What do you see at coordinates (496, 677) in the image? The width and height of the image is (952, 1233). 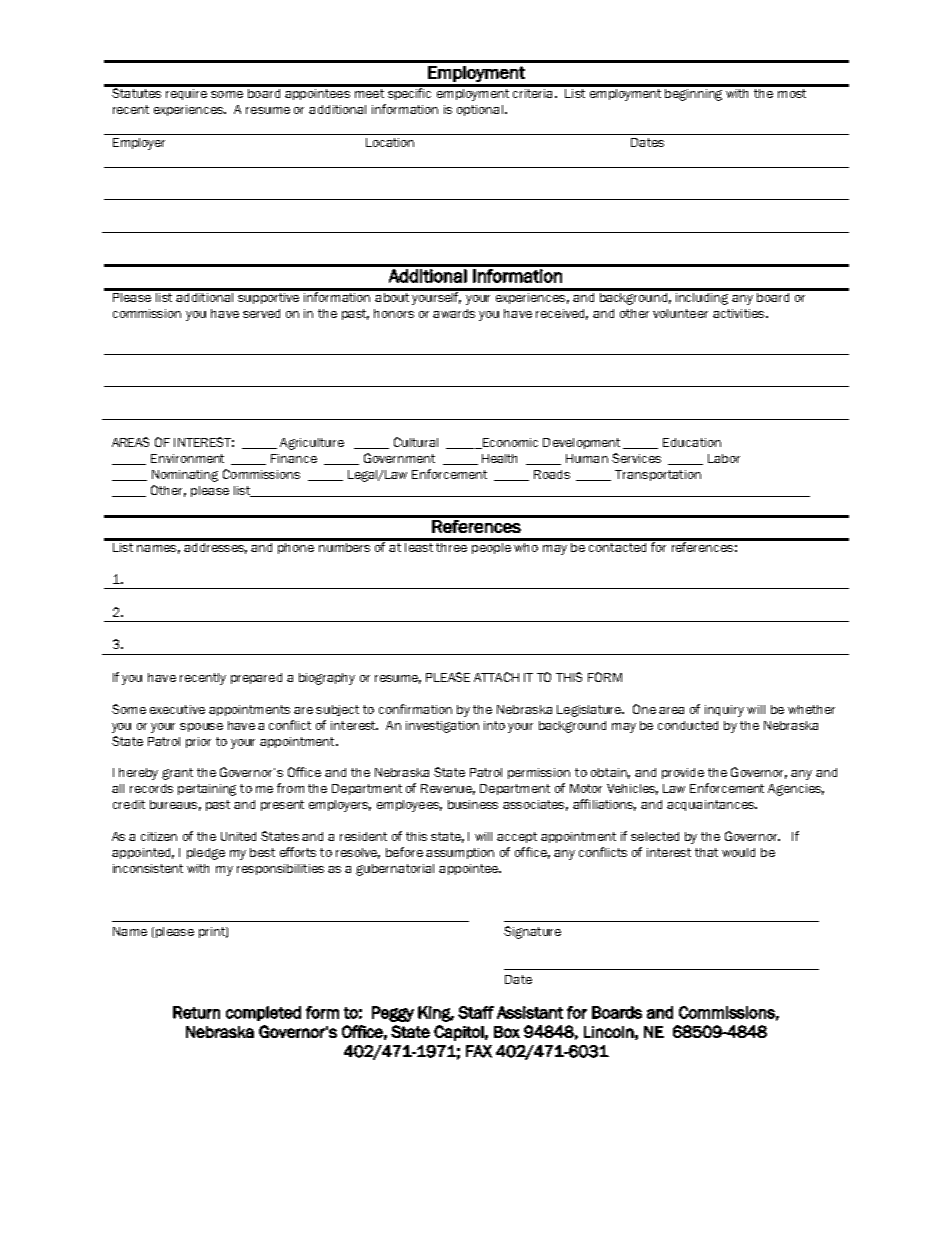 I see `ATTACH` at bounding box center [496, 677].
